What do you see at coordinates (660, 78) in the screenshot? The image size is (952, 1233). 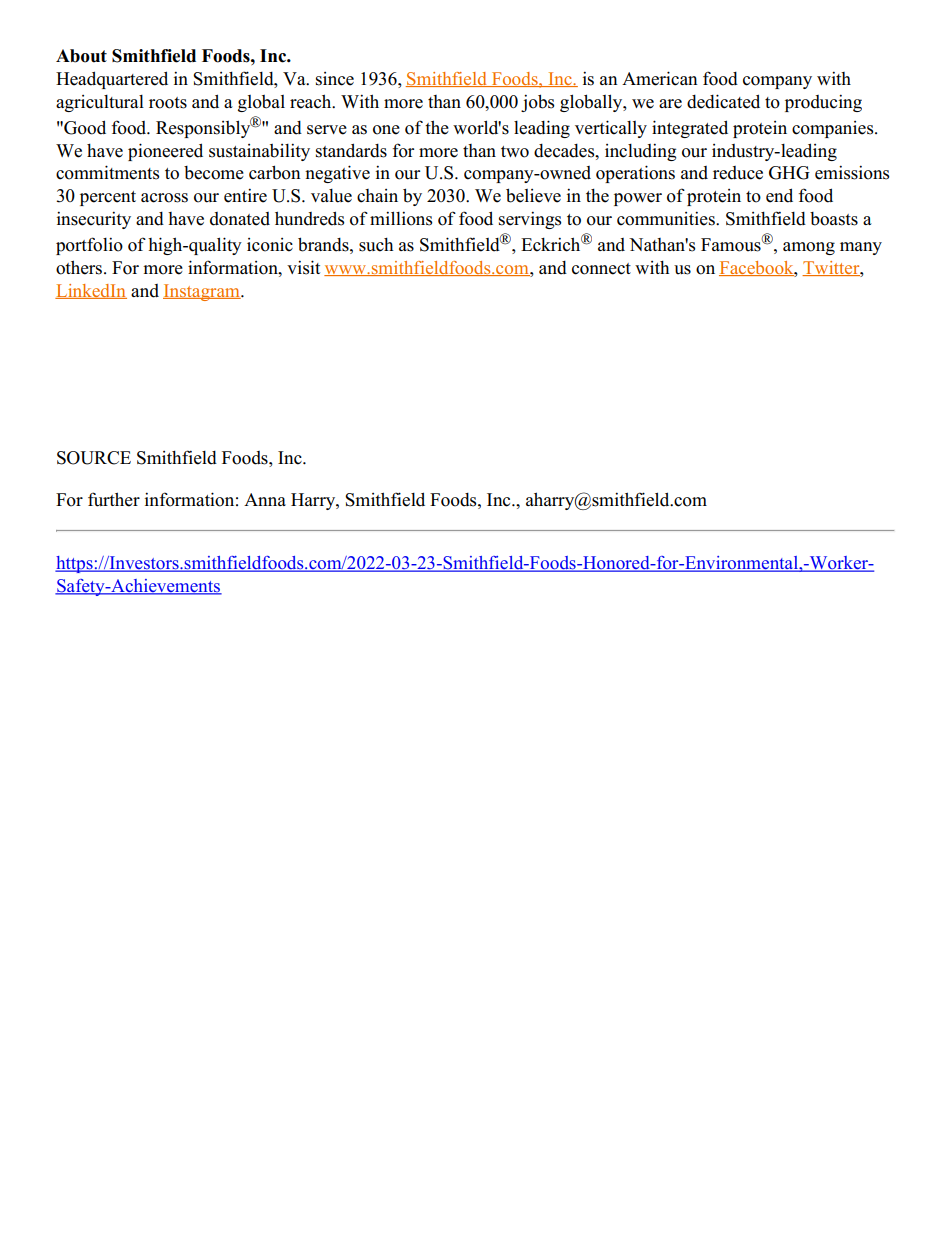 I see `American` at bounding box center [660, 78].
